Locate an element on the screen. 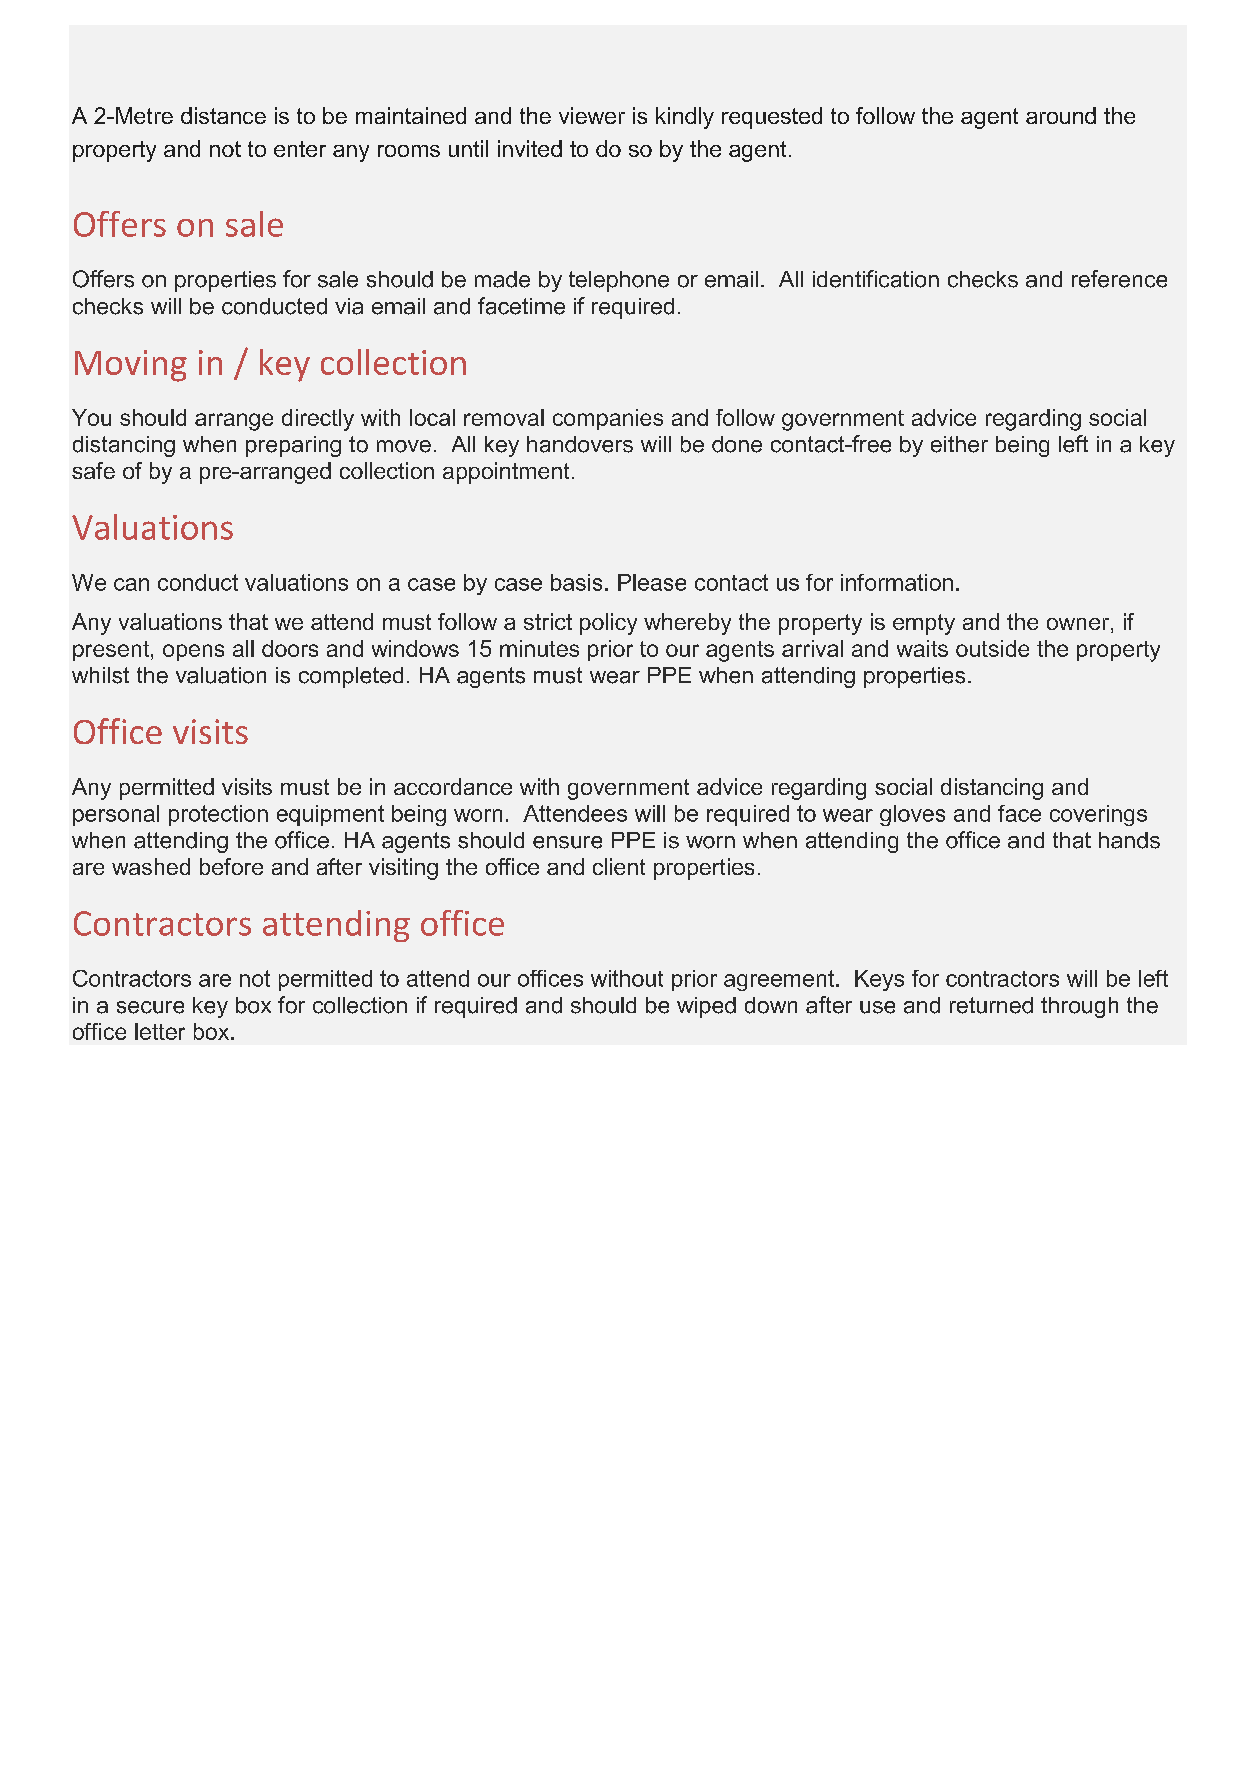 The width and height of the screenshot is (1256, 1777). outside is located at coordinates (992, 648).
